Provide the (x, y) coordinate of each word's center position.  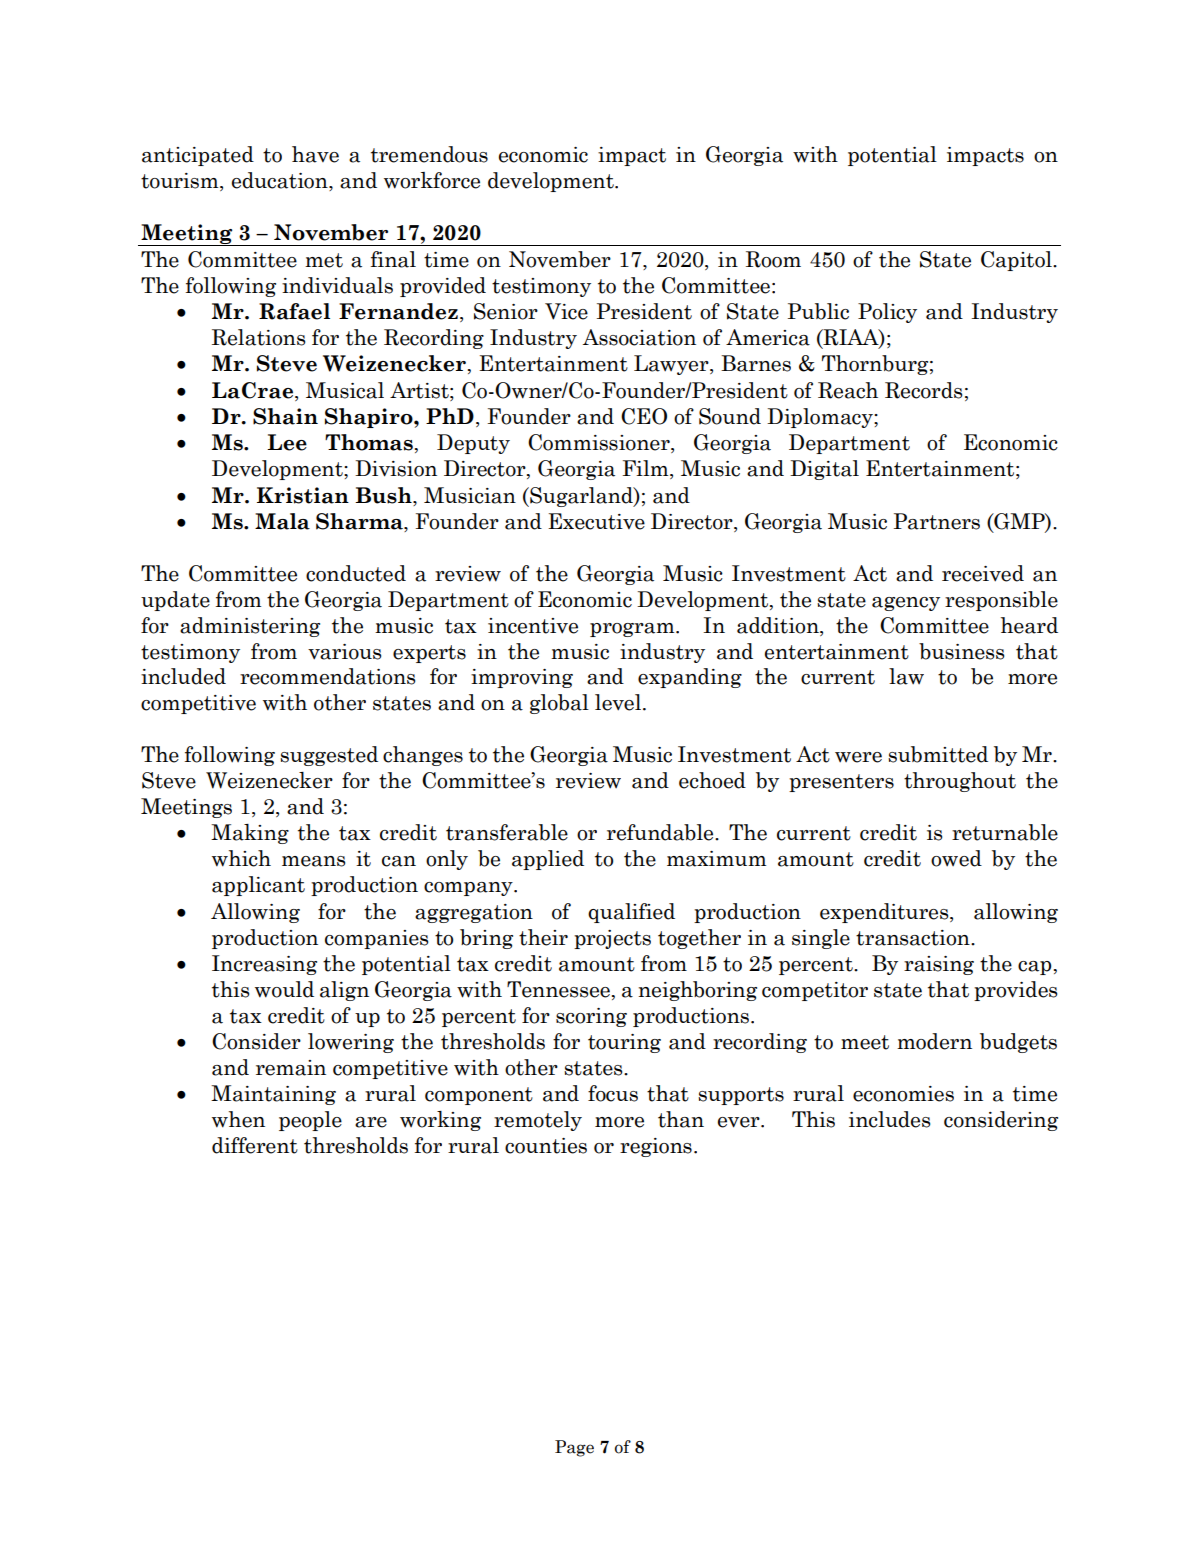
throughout (960, 782)
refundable (661, 832)
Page (574, 1448)
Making (250, 834)
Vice (566, 311)
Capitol (1017, 261)
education (281, 181)
